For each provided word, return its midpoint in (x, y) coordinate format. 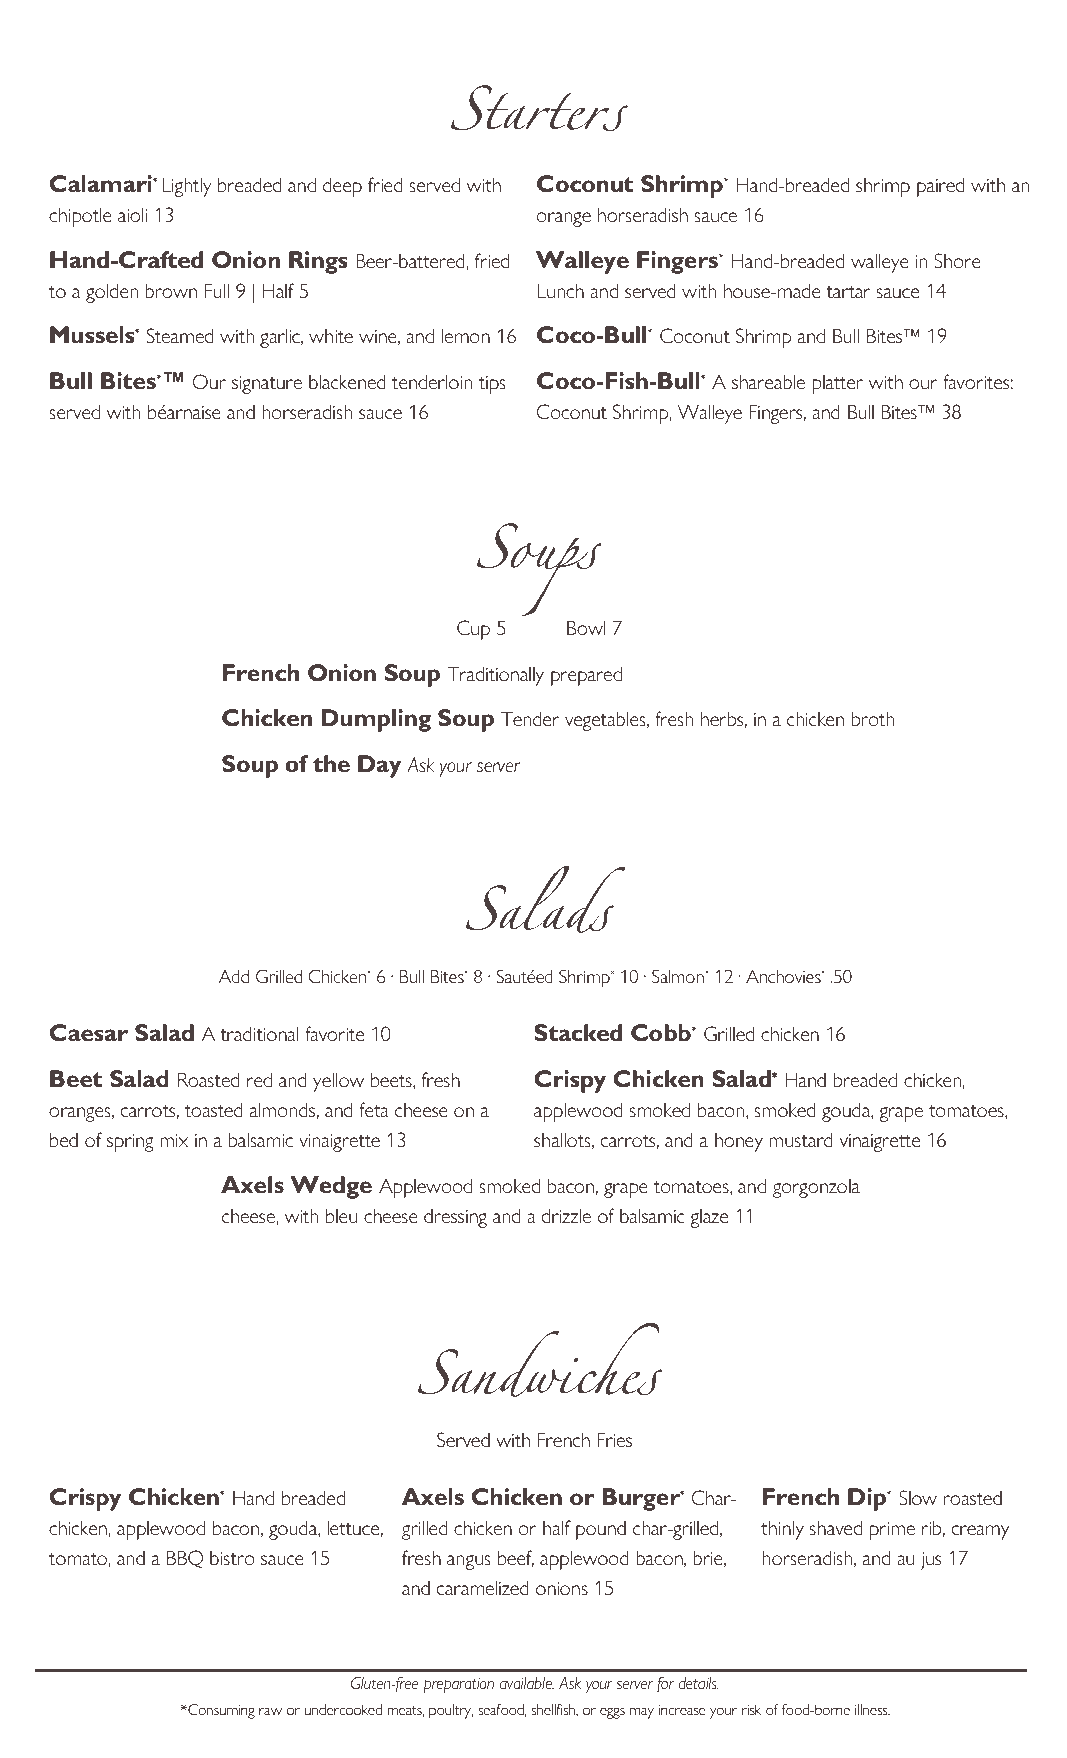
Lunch (560, 290)
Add (234, 976)
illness (872, 1709)
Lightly (187, 187)
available (527, 1683)
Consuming (220, 1711)
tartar (848, 292)
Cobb (662, 1033)
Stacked (578, 1033)
